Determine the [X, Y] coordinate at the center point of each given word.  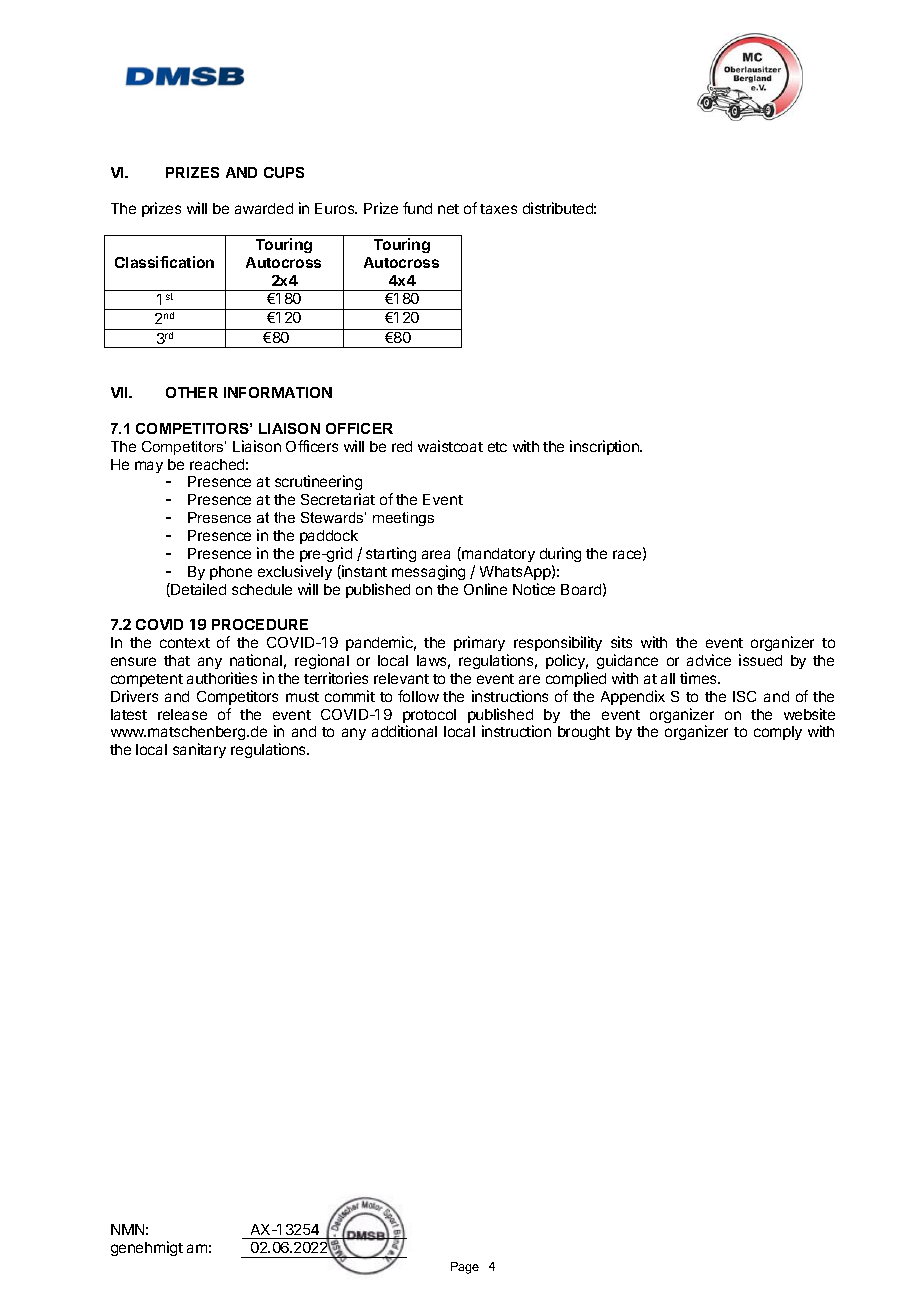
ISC [744, 696]
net [448, 209]
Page [465, 1268]
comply [778, 733]
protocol [429, 717]
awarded [264, 208]
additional [404, 731]
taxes [498, 209]
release [182, 714]
